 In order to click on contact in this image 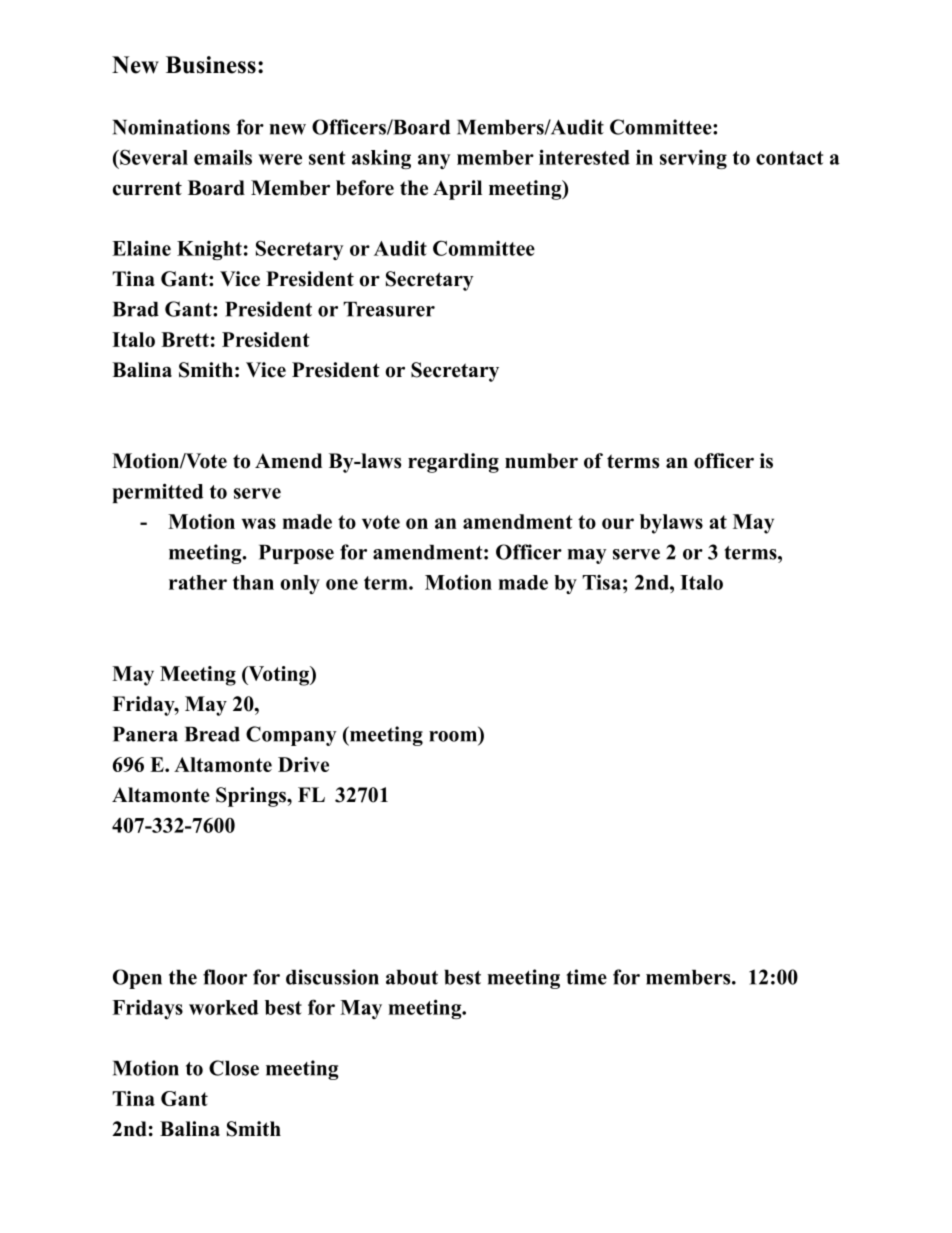, I will do `click(789, 158)`.
